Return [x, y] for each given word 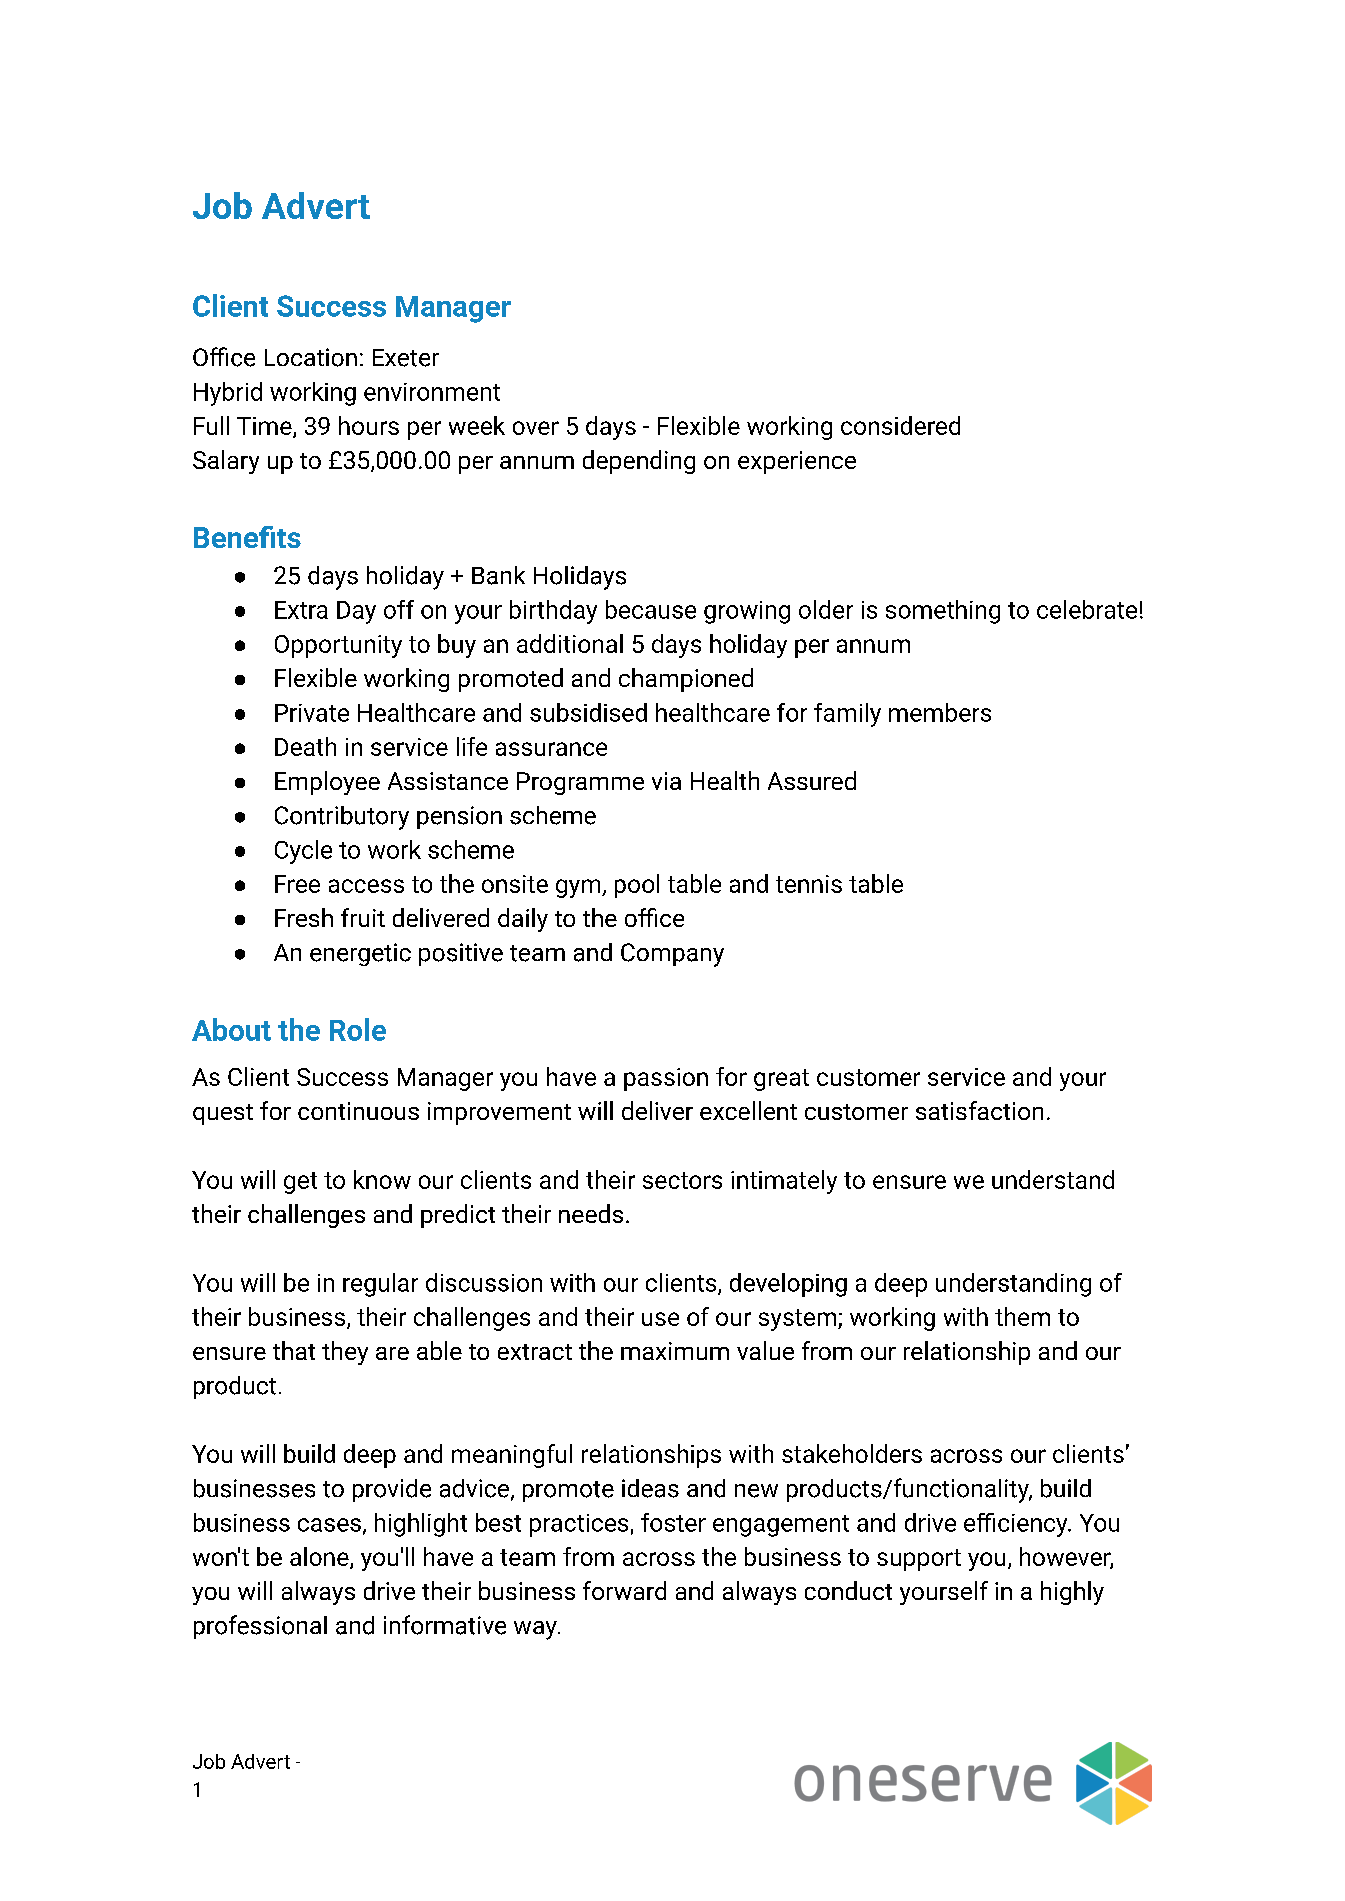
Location [311, 357]
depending [639, 462]
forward [624, 1590]
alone [320, 1557]
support [919, 1560]
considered [900, 425]
